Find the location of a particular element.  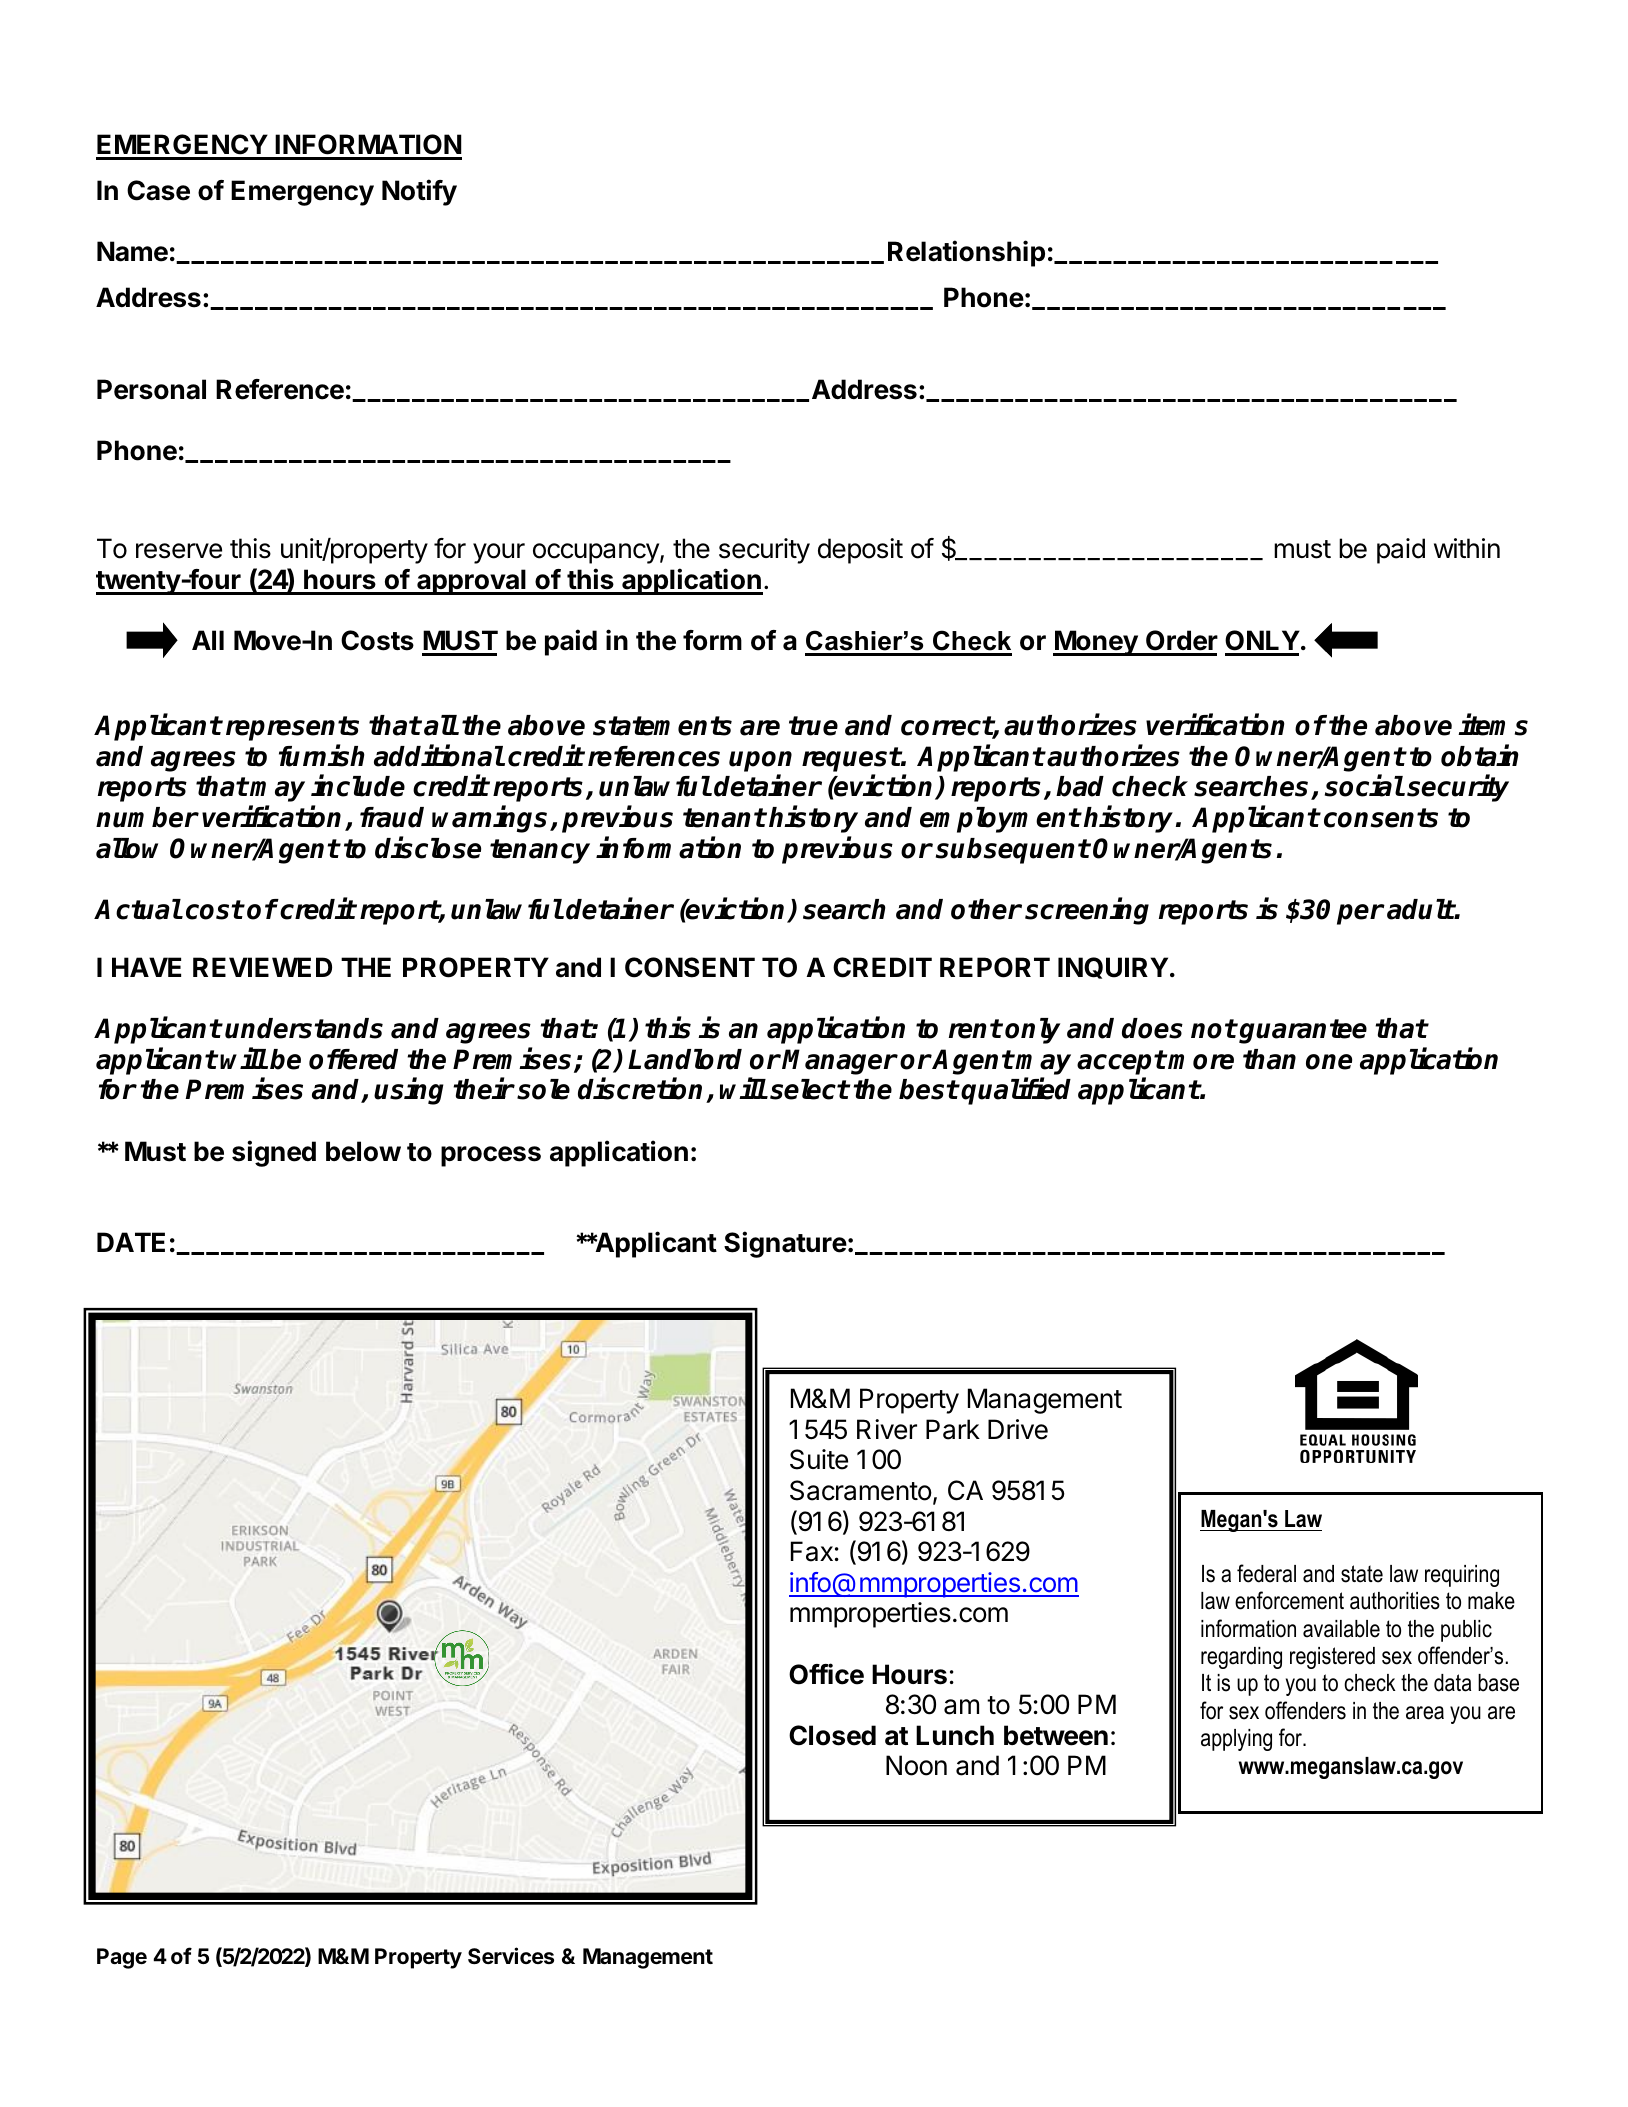

Manager is located at coordinates (839, 1062).
